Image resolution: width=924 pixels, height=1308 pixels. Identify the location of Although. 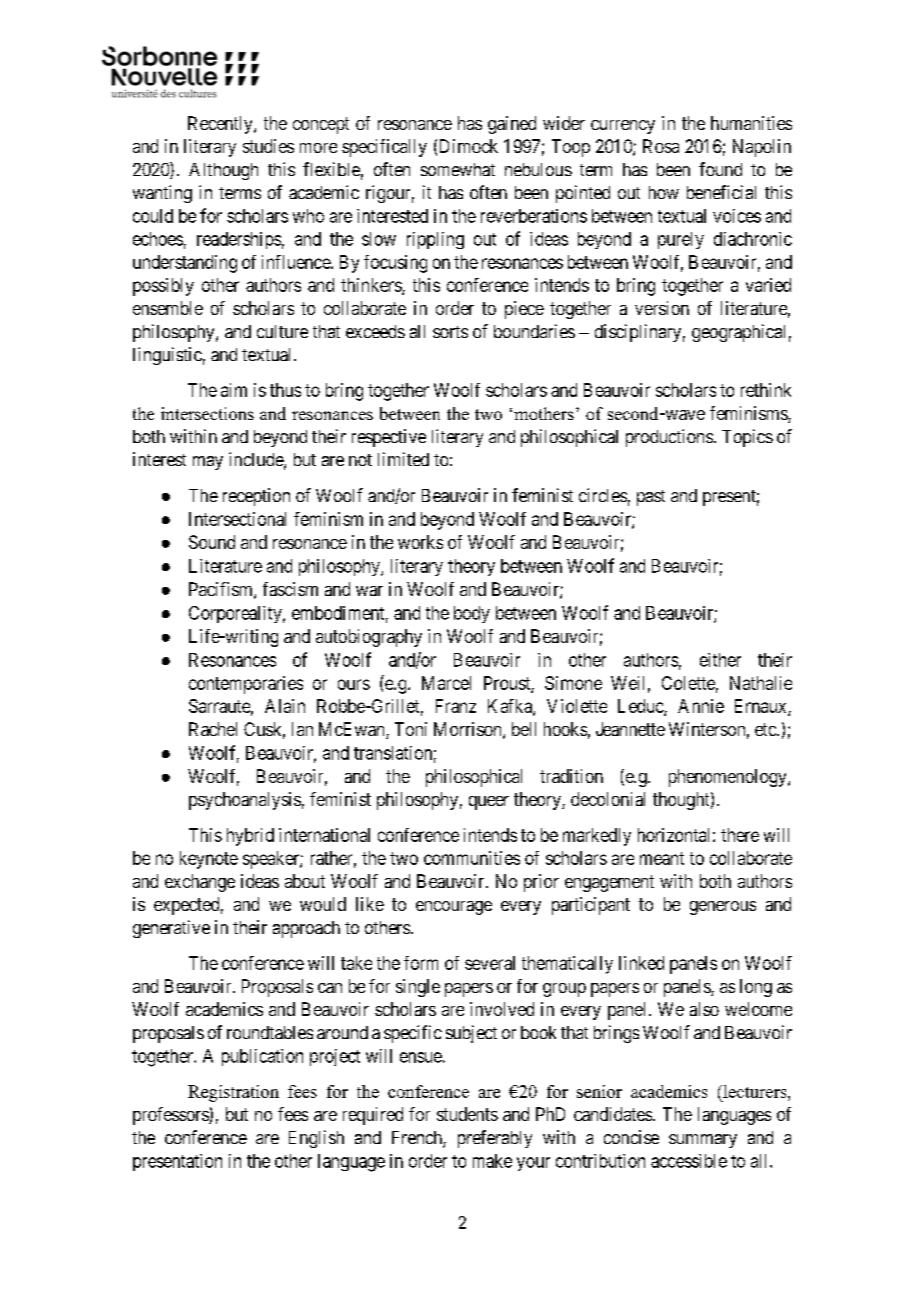
(223, 171).
